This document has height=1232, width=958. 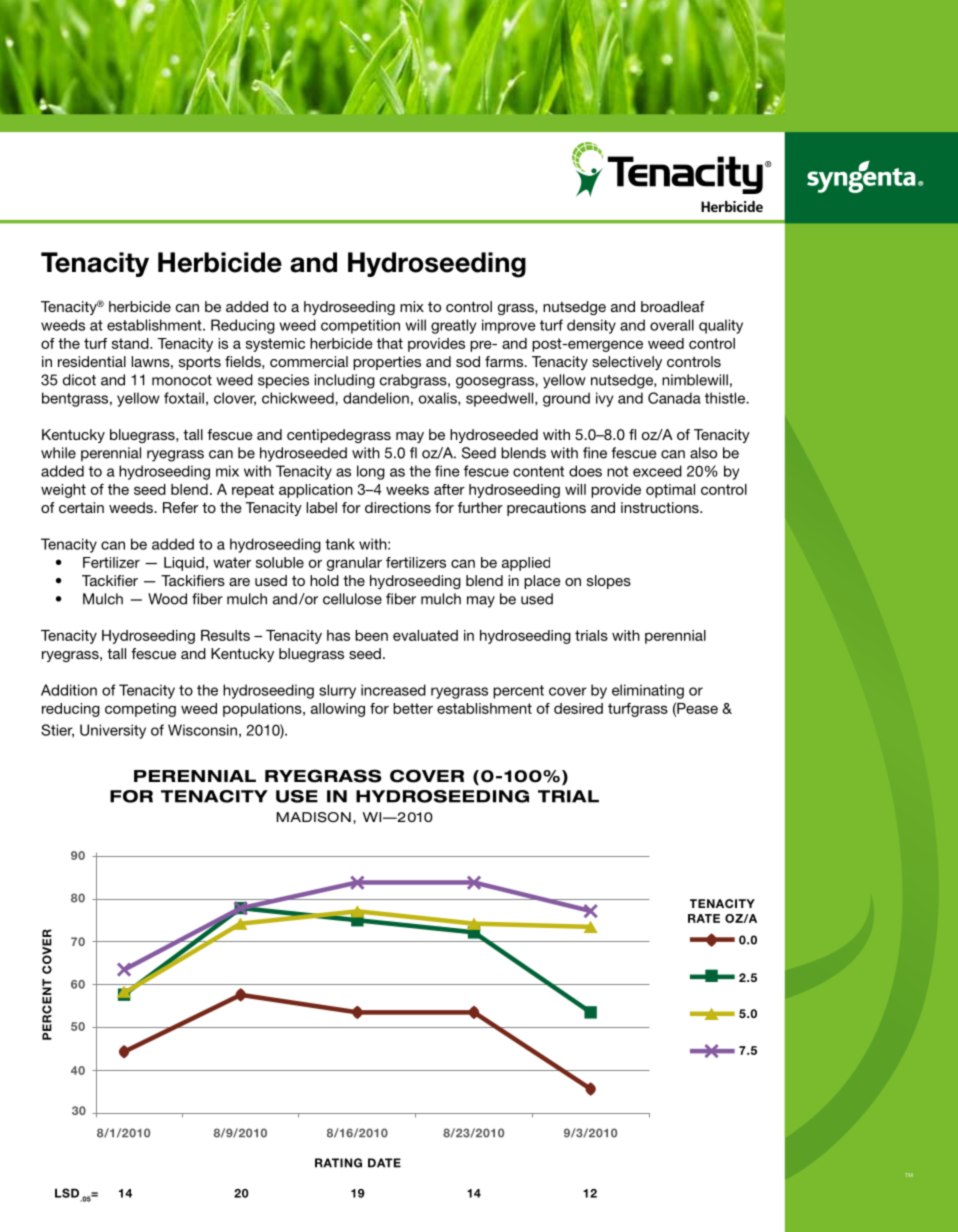 What do you see at coordinates (413, 708) in the document?
I see `better` at bounding box center [413, 708].
